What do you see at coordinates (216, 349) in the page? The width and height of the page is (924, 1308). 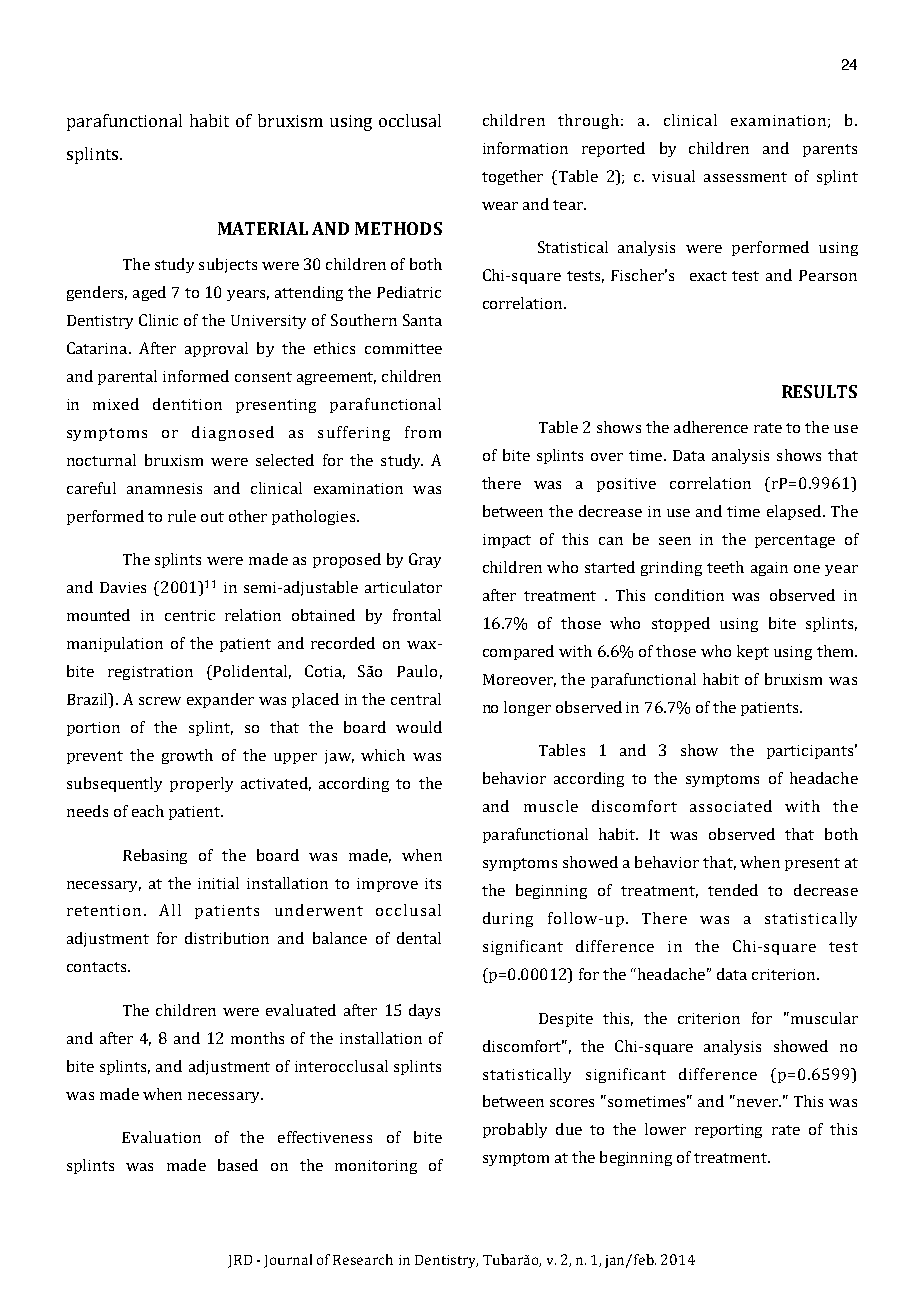 I see `approval` at bounding box center [216, 349].
